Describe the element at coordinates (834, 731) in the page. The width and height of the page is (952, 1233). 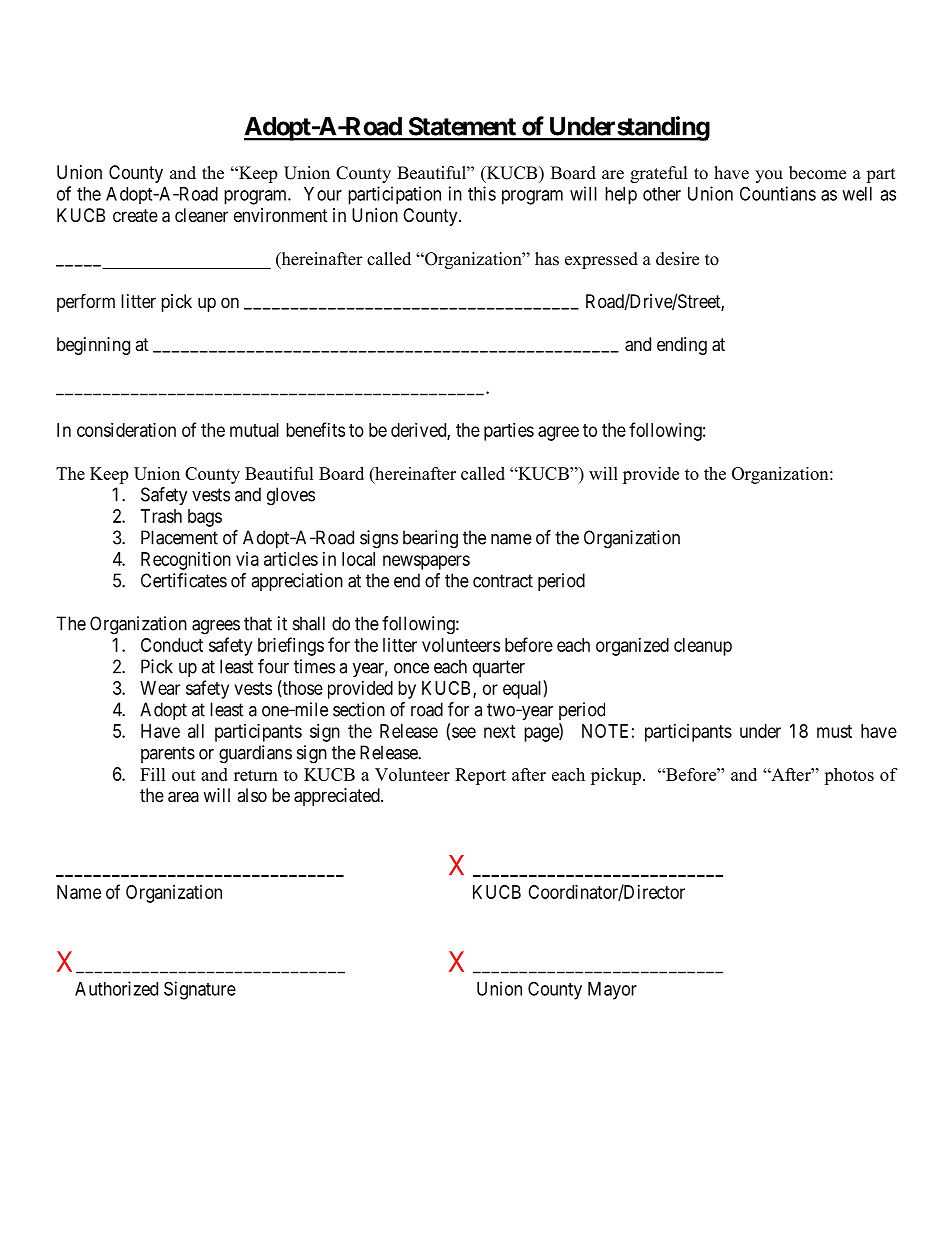
I see `must` at that location.
